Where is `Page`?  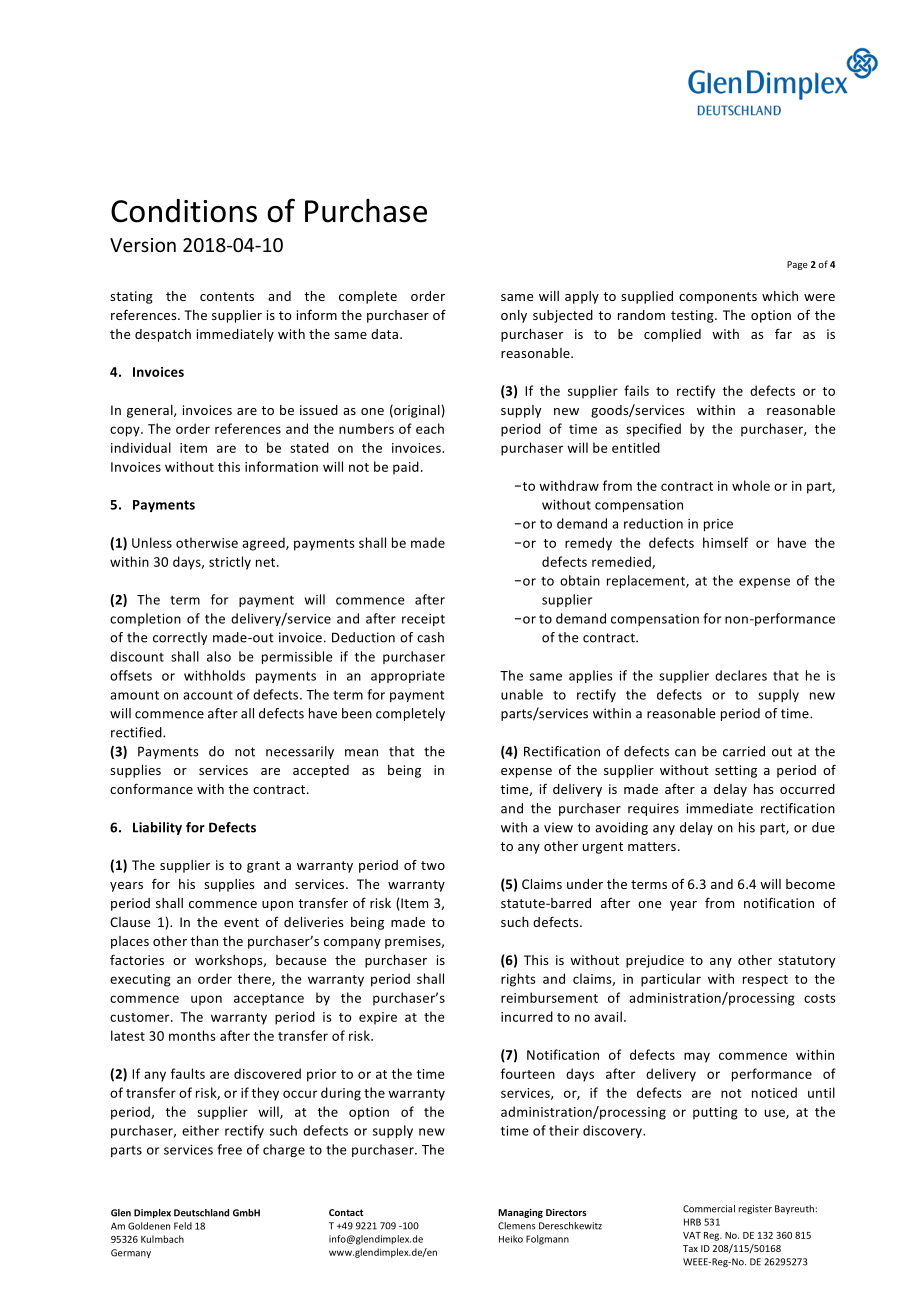 Page is located at coordinates (797, 265).
